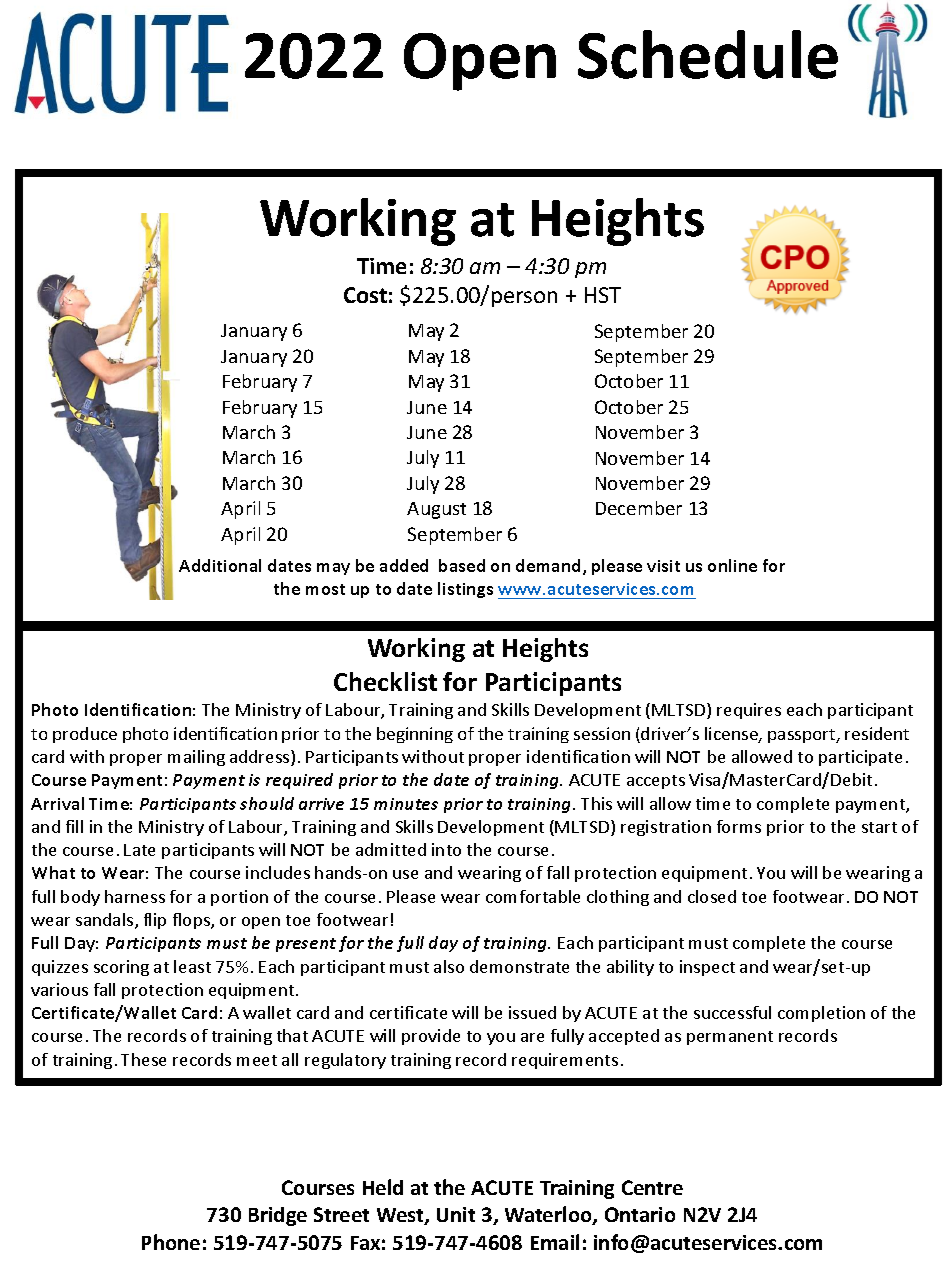  What do you see at coordinates (436, 510) in the screenshot?
I see `August` at bounding box center [436, 510].
